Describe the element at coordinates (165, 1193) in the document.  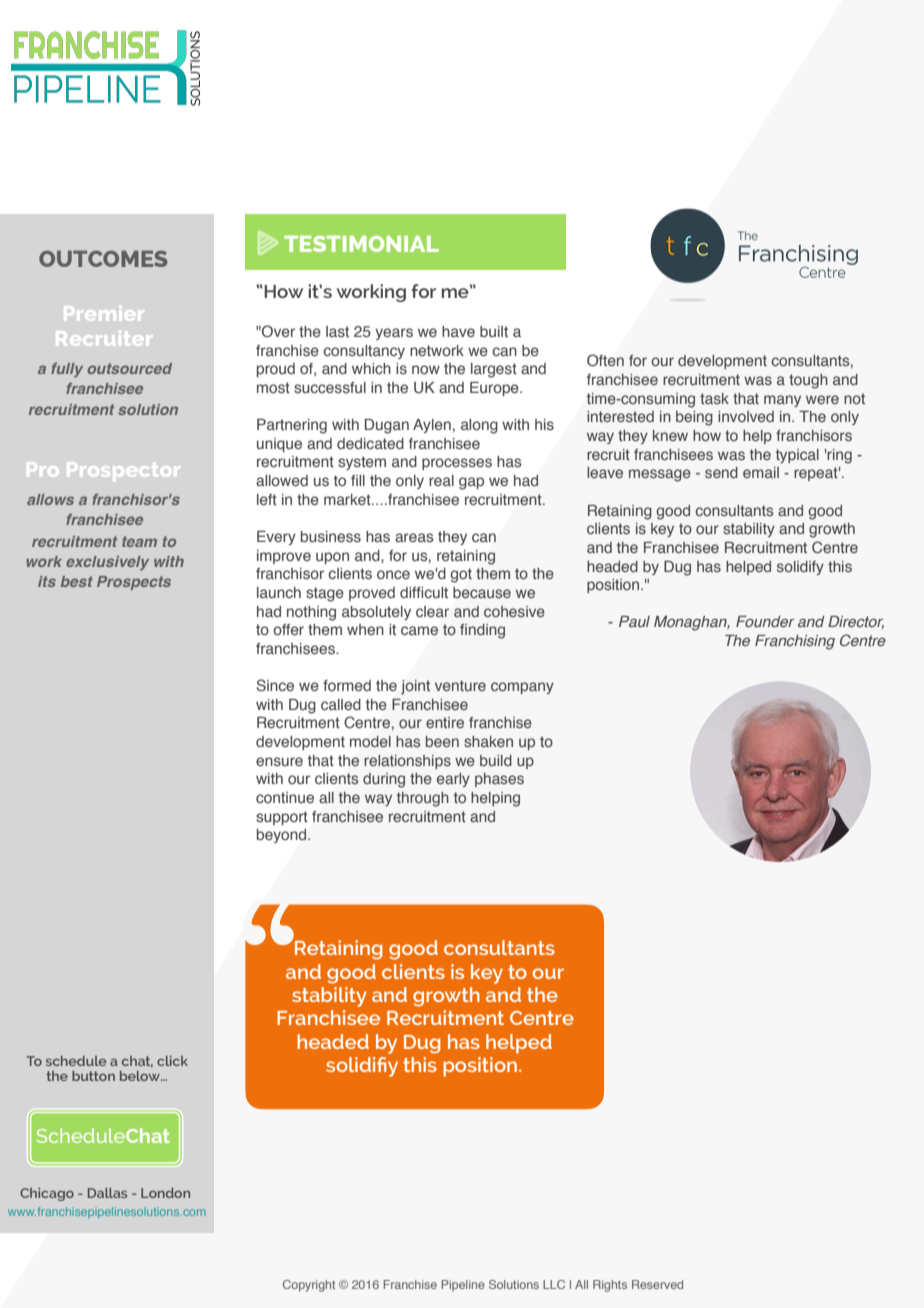
I see `London` at that location.
